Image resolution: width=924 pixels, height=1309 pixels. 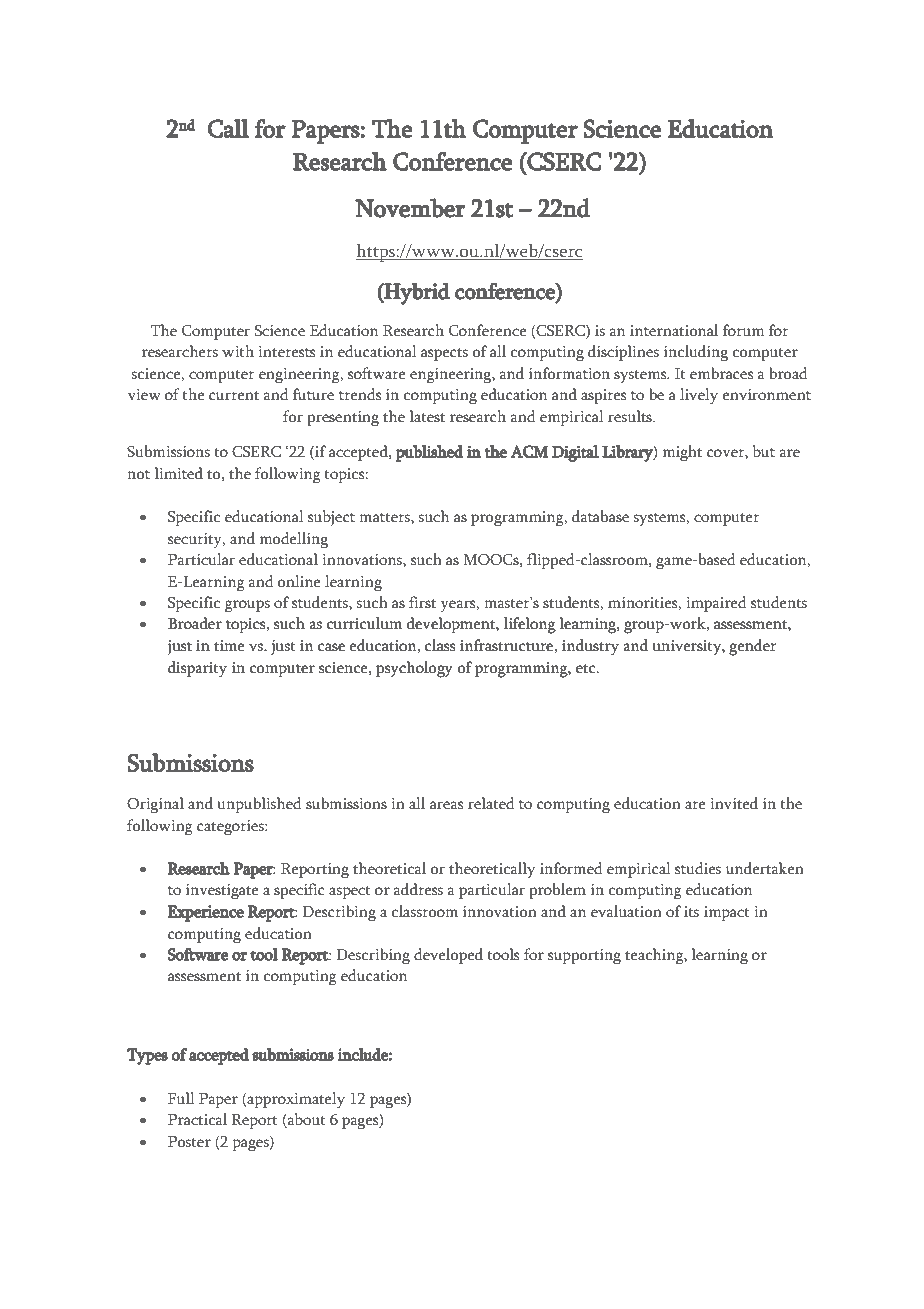 I want to click on international, so click(x=674, y=330).
